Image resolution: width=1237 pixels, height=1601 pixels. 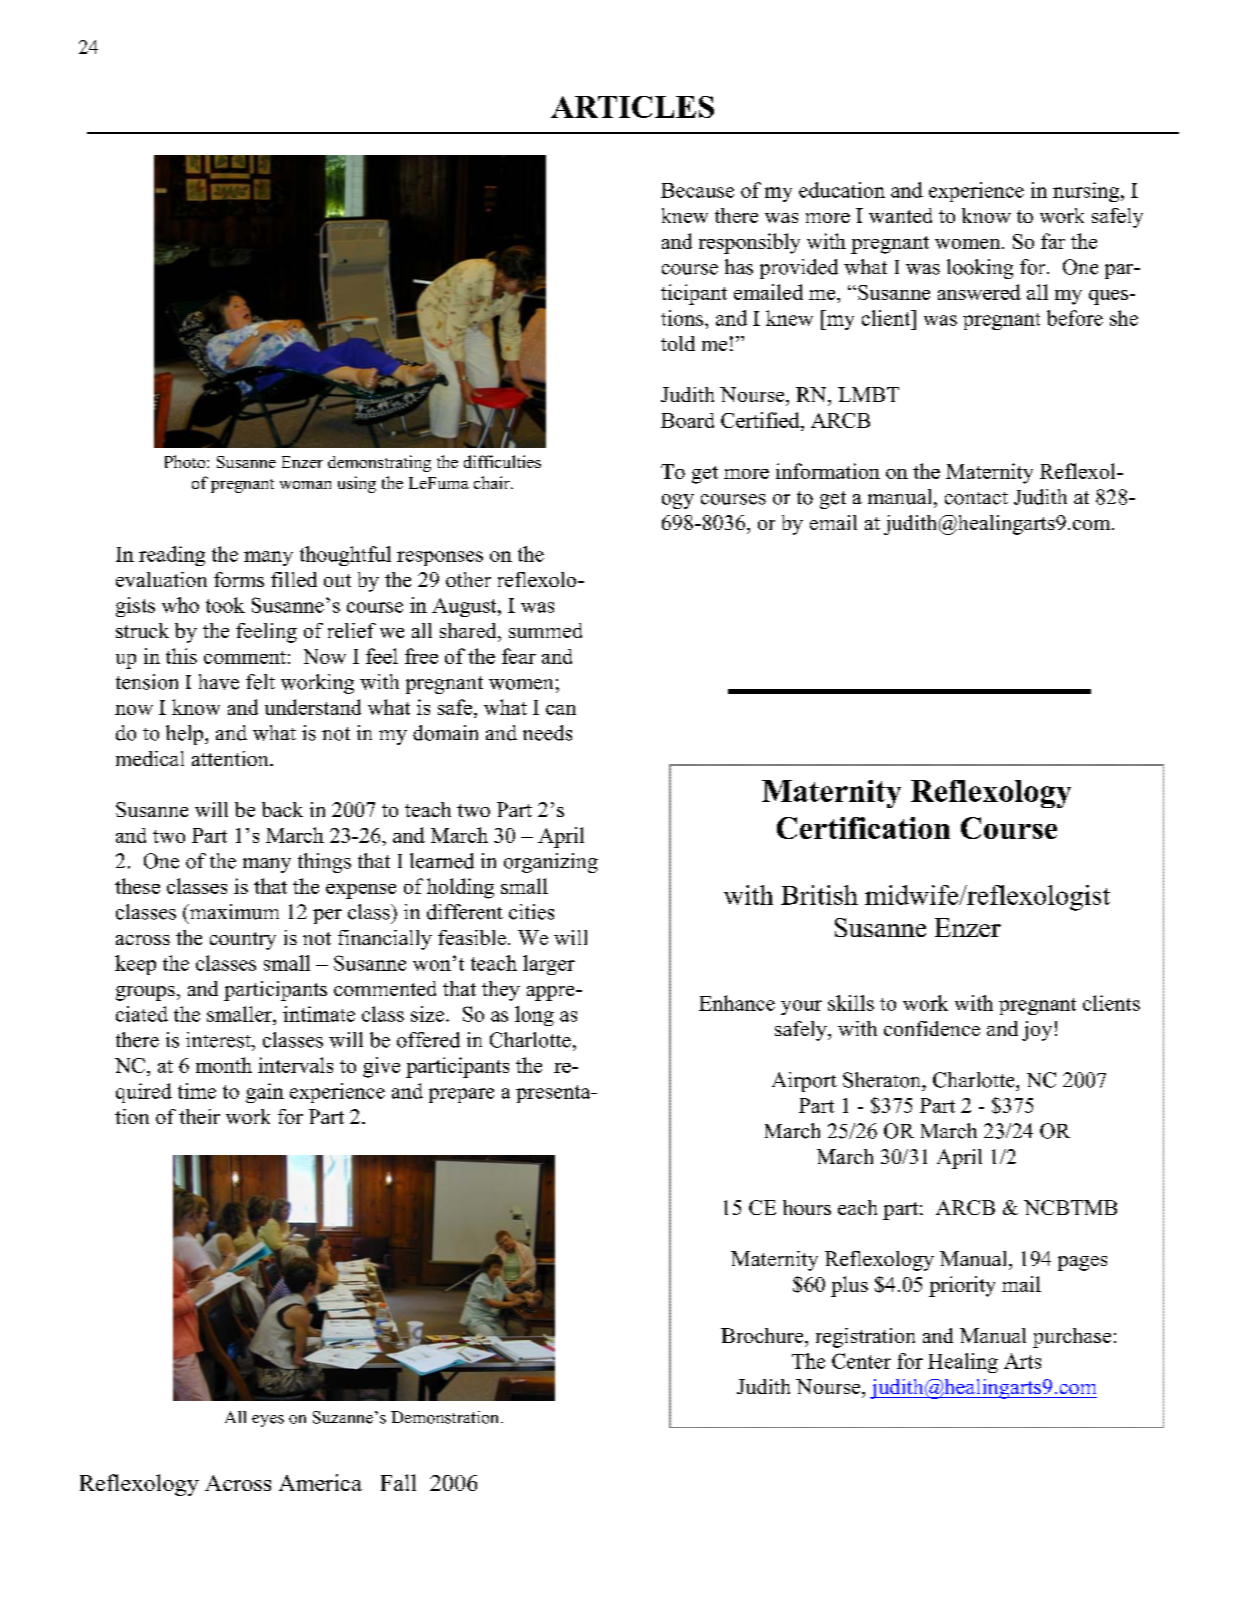 What do you see at coordinates (268, 1421) in the screenshot?
I see `eyes` at bounding box center [268, 1421].
